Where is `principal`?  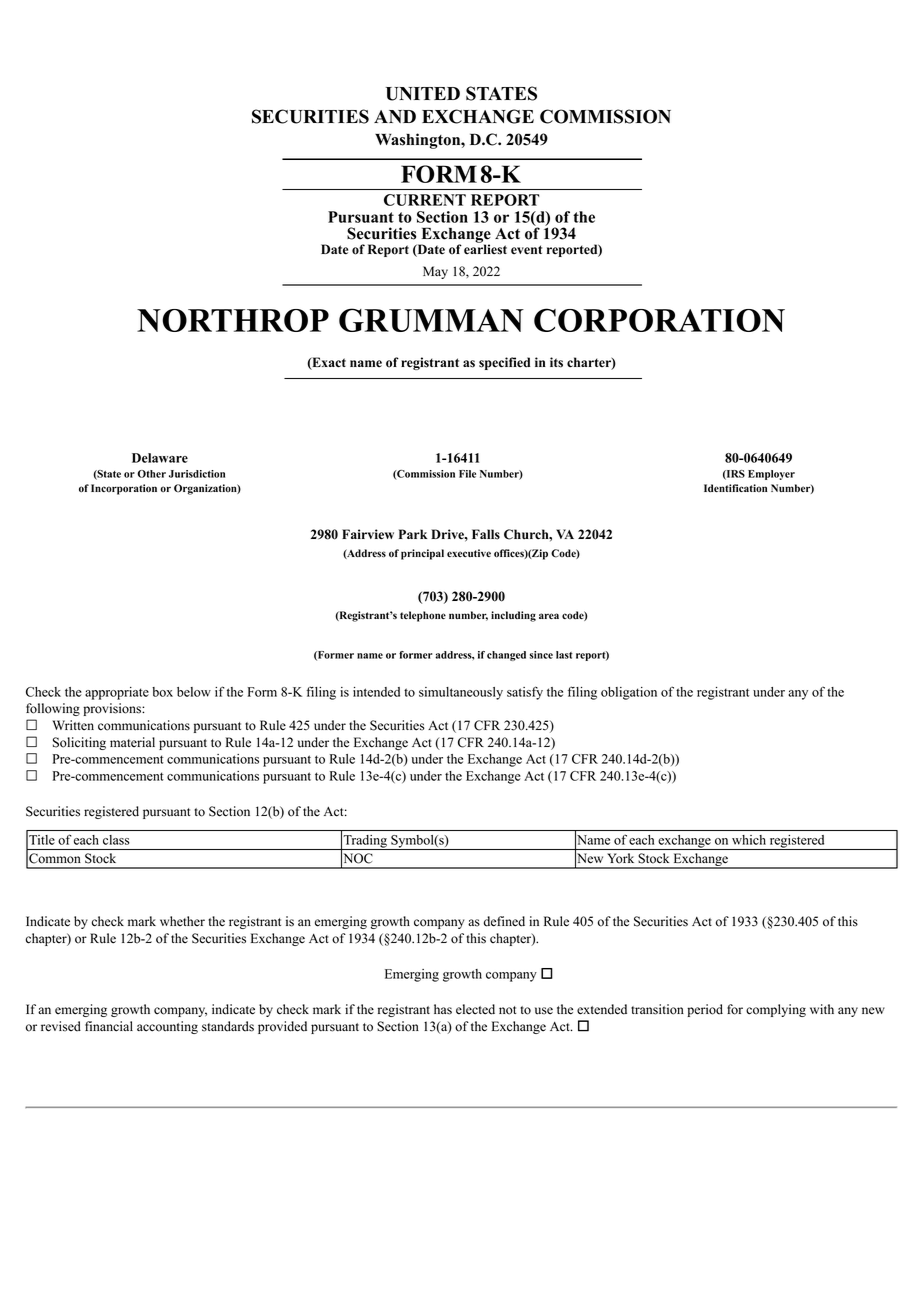 principal is located at coordinates (422, 554).
